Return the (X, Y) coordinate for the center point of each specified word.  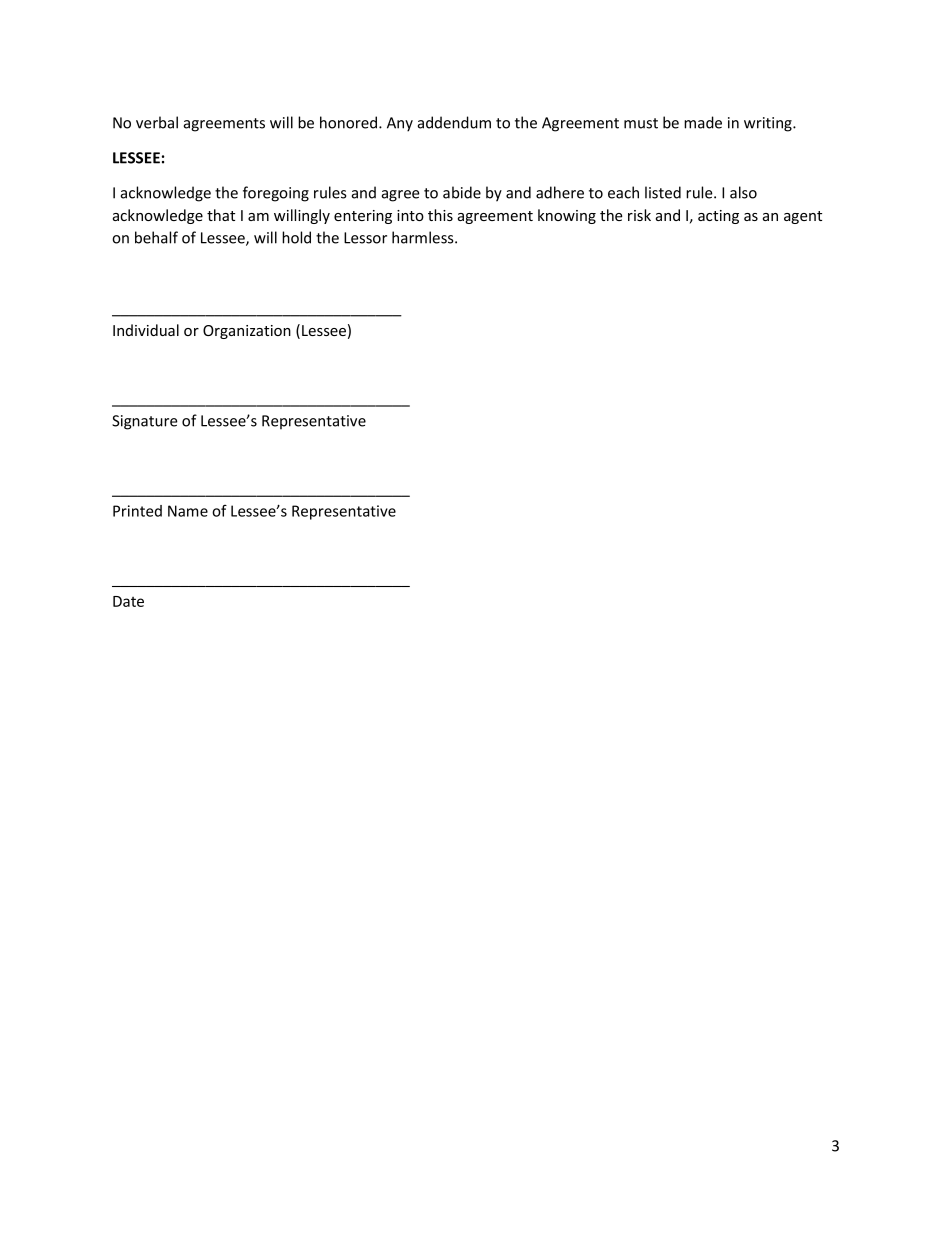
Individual (146, 330)
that (221, 215)
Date (128, 601)
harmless (424, 237)
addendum (454, 122)
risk (639, 215)
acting (718, 217)
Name (188, 511)
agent (803, 217)
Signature (145, 422)
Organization (247, 332)
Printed (137, 511)
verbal (157, 122)
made (703, 122)
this (440, 215)
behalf (156, 237)
